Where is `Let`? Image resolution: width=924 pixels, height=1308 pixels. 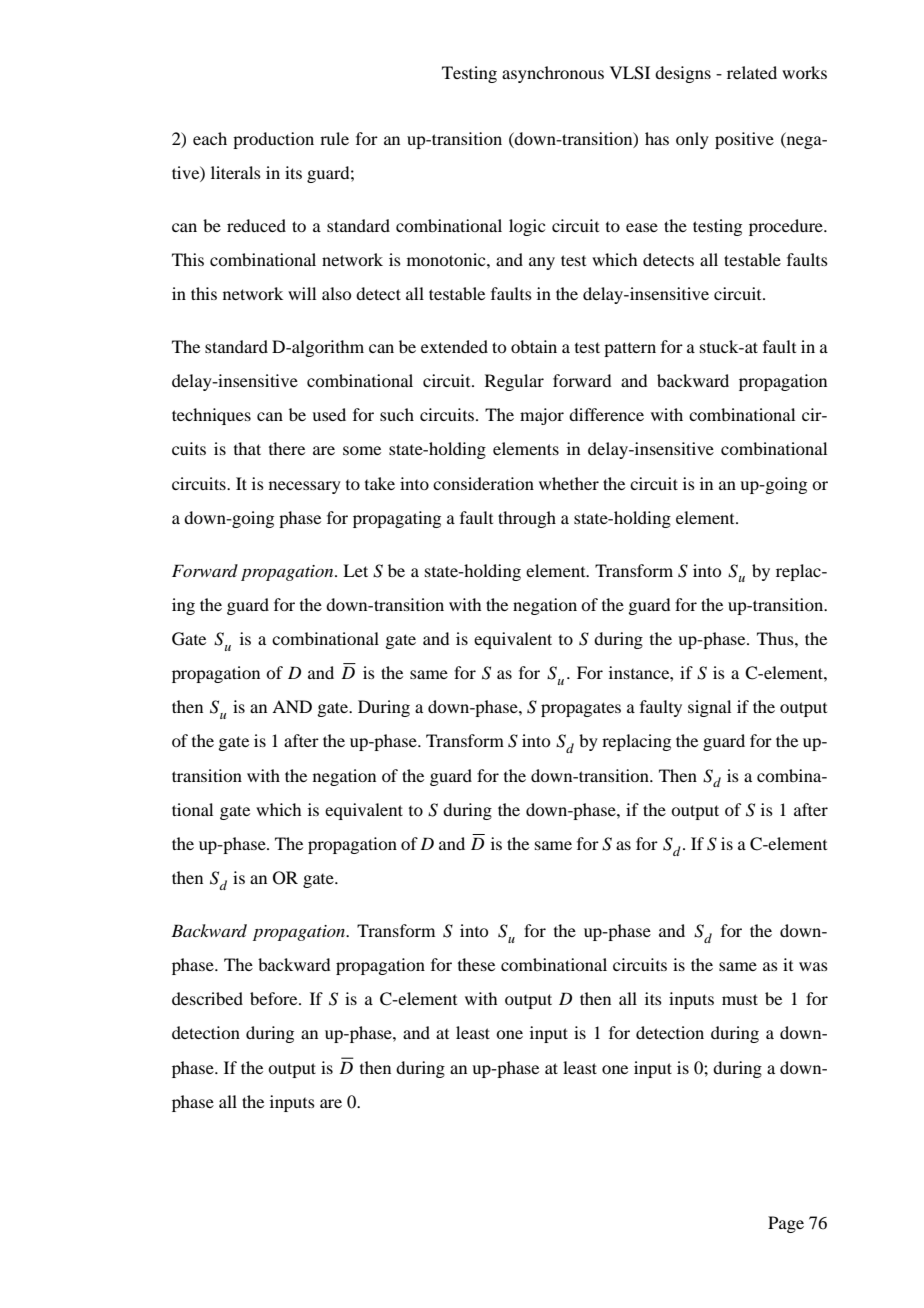
Let is located at coordinates (355, 570).
